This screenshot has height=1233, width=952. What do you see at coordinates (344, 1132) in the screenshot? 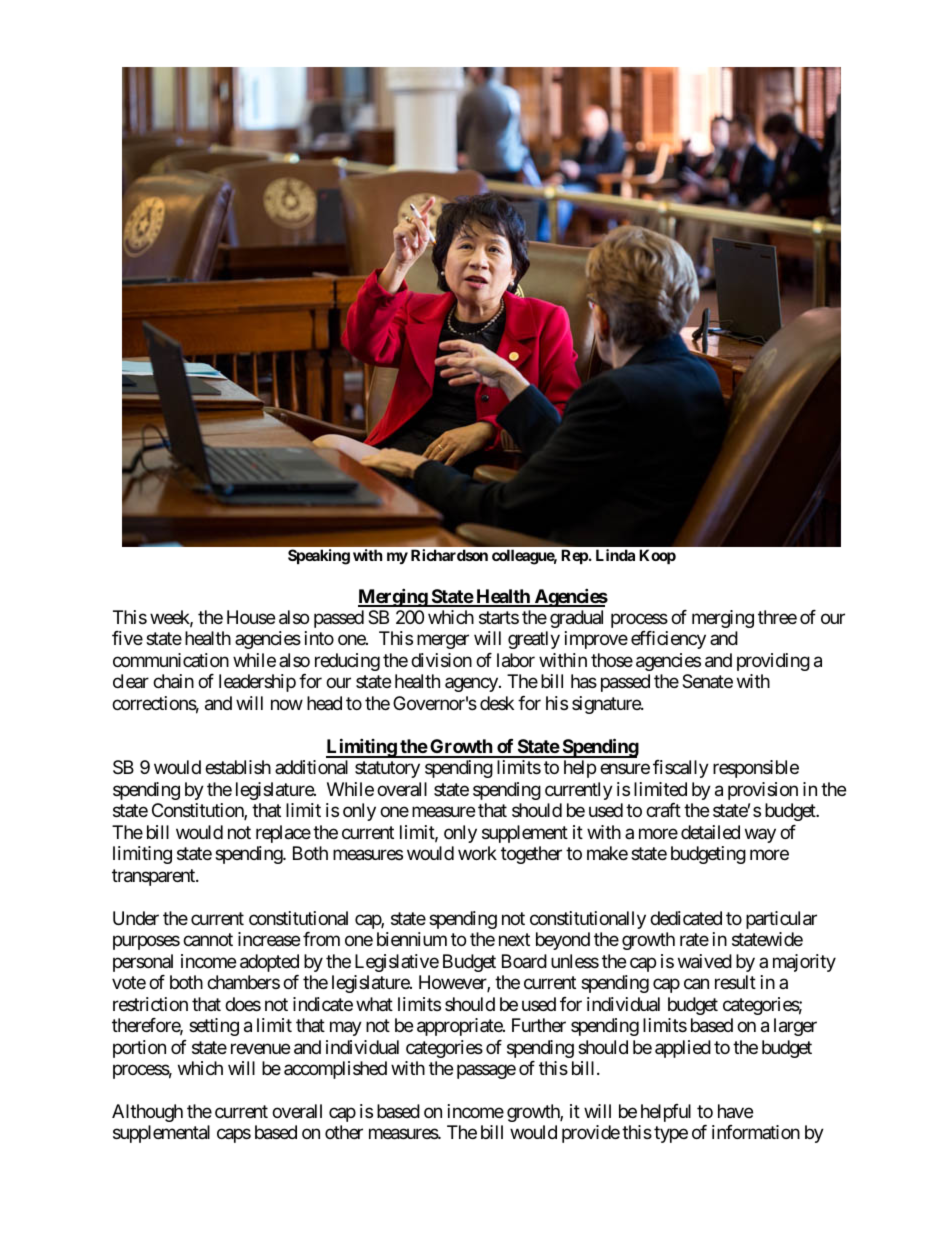
I see `other` at bounding box center [344, 1132].
